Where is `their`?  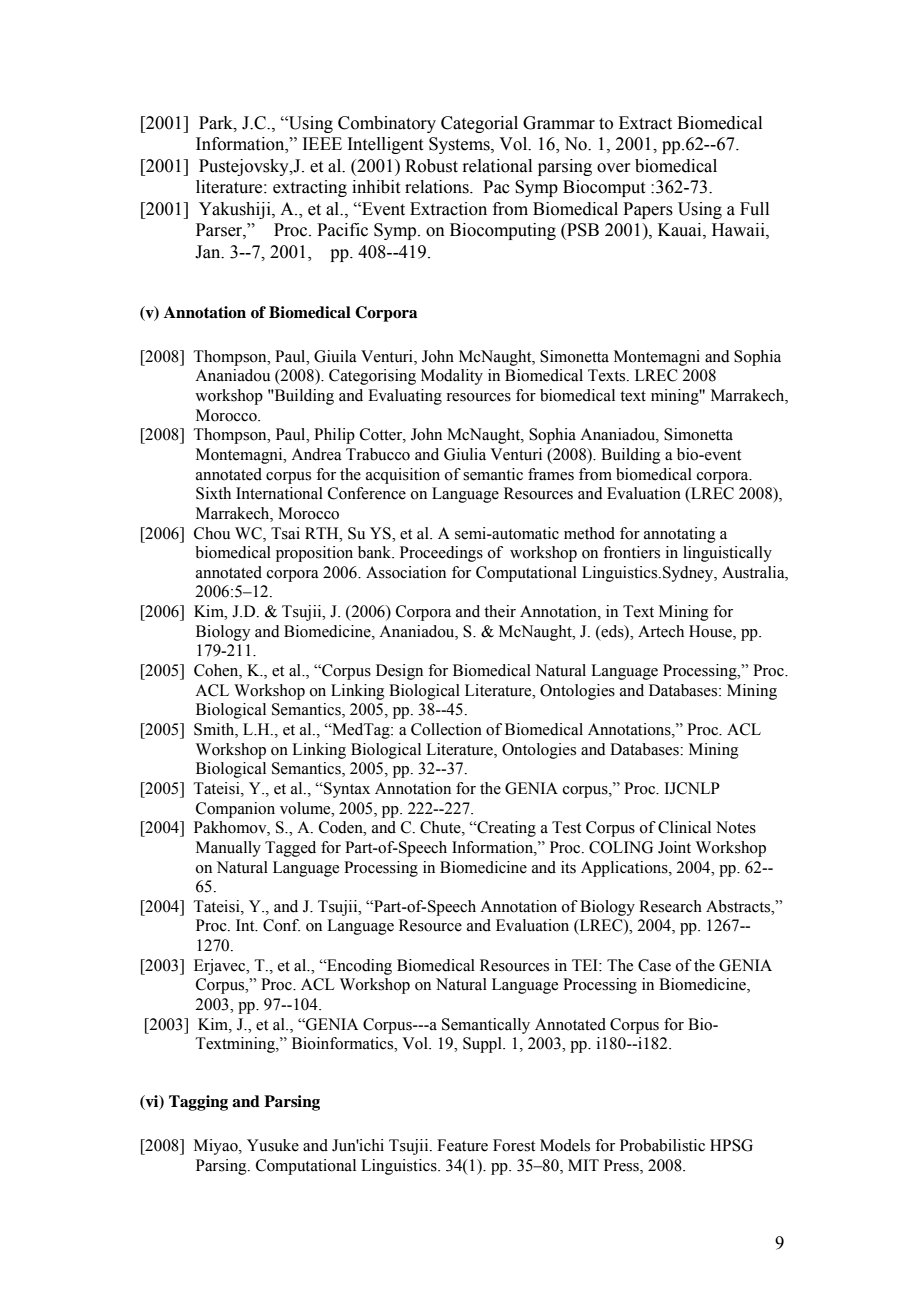
their is located at coordinates (500, 611).
